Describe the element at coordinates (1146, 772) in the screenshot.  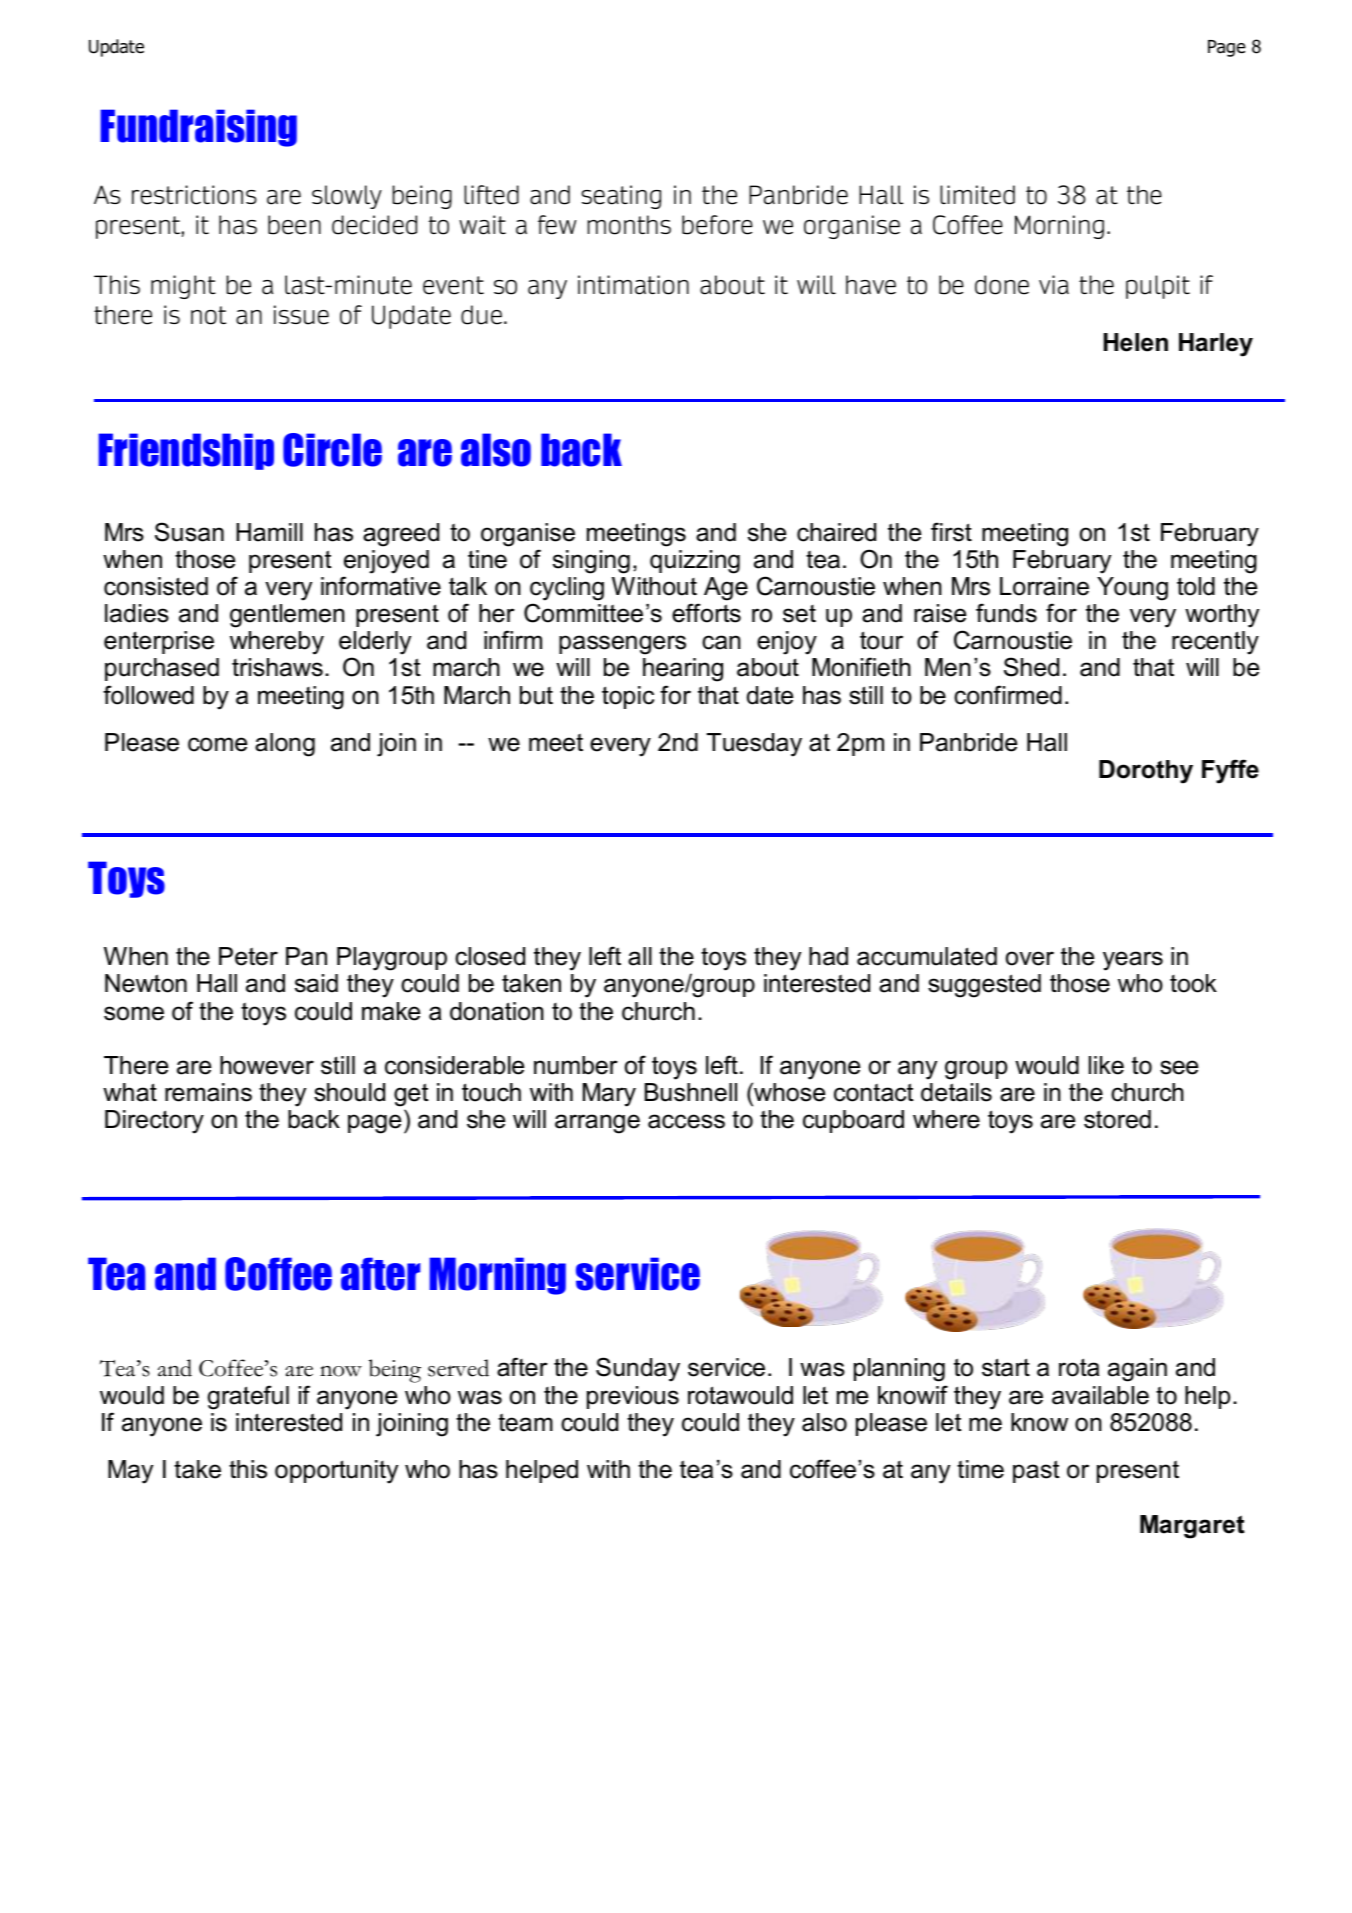
I see `Dorothy` at that location.
